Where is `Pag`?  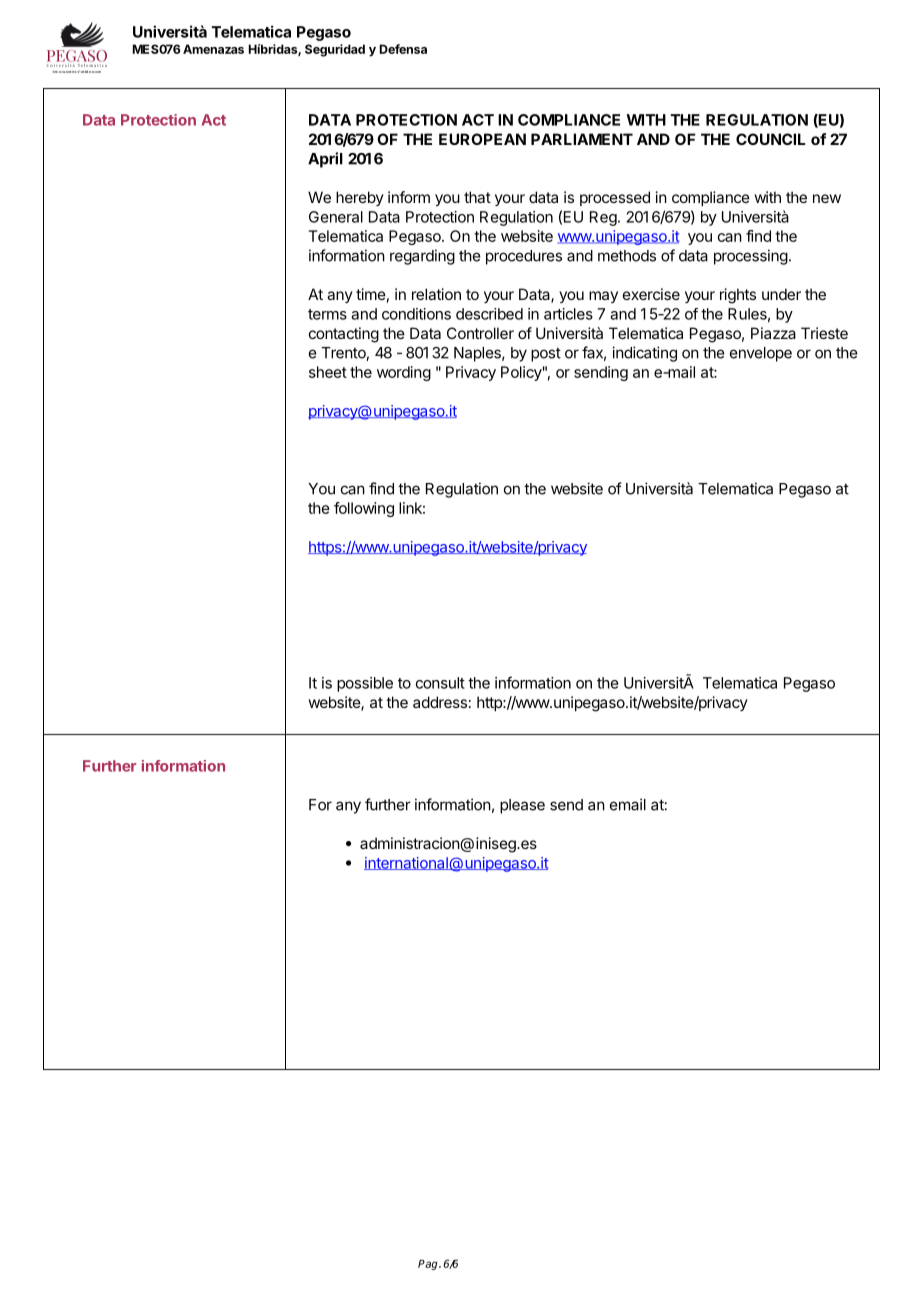
Pag is located at coordinates (429, 1265).
